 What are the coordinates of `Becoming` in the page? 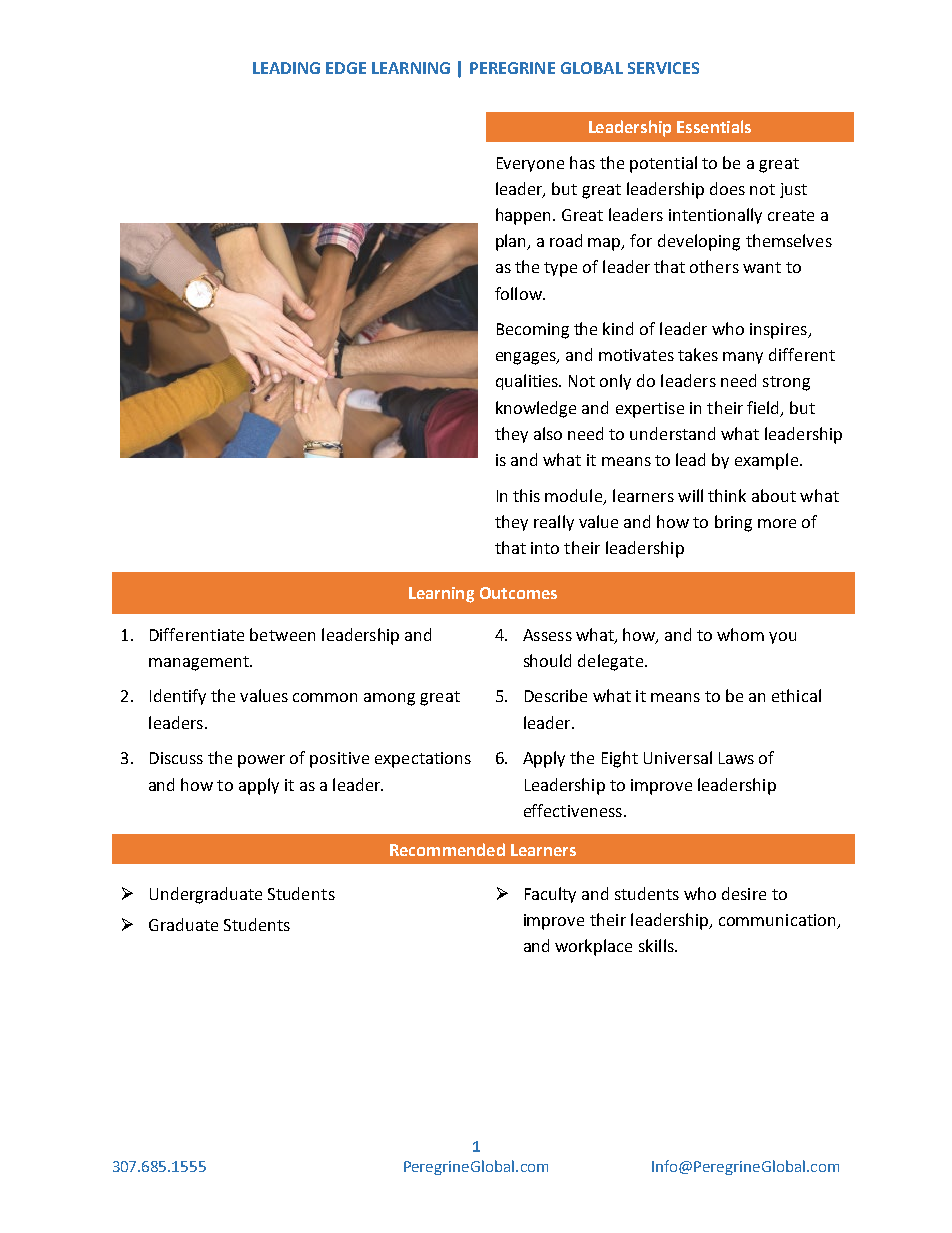 It's located at (533, 331).
